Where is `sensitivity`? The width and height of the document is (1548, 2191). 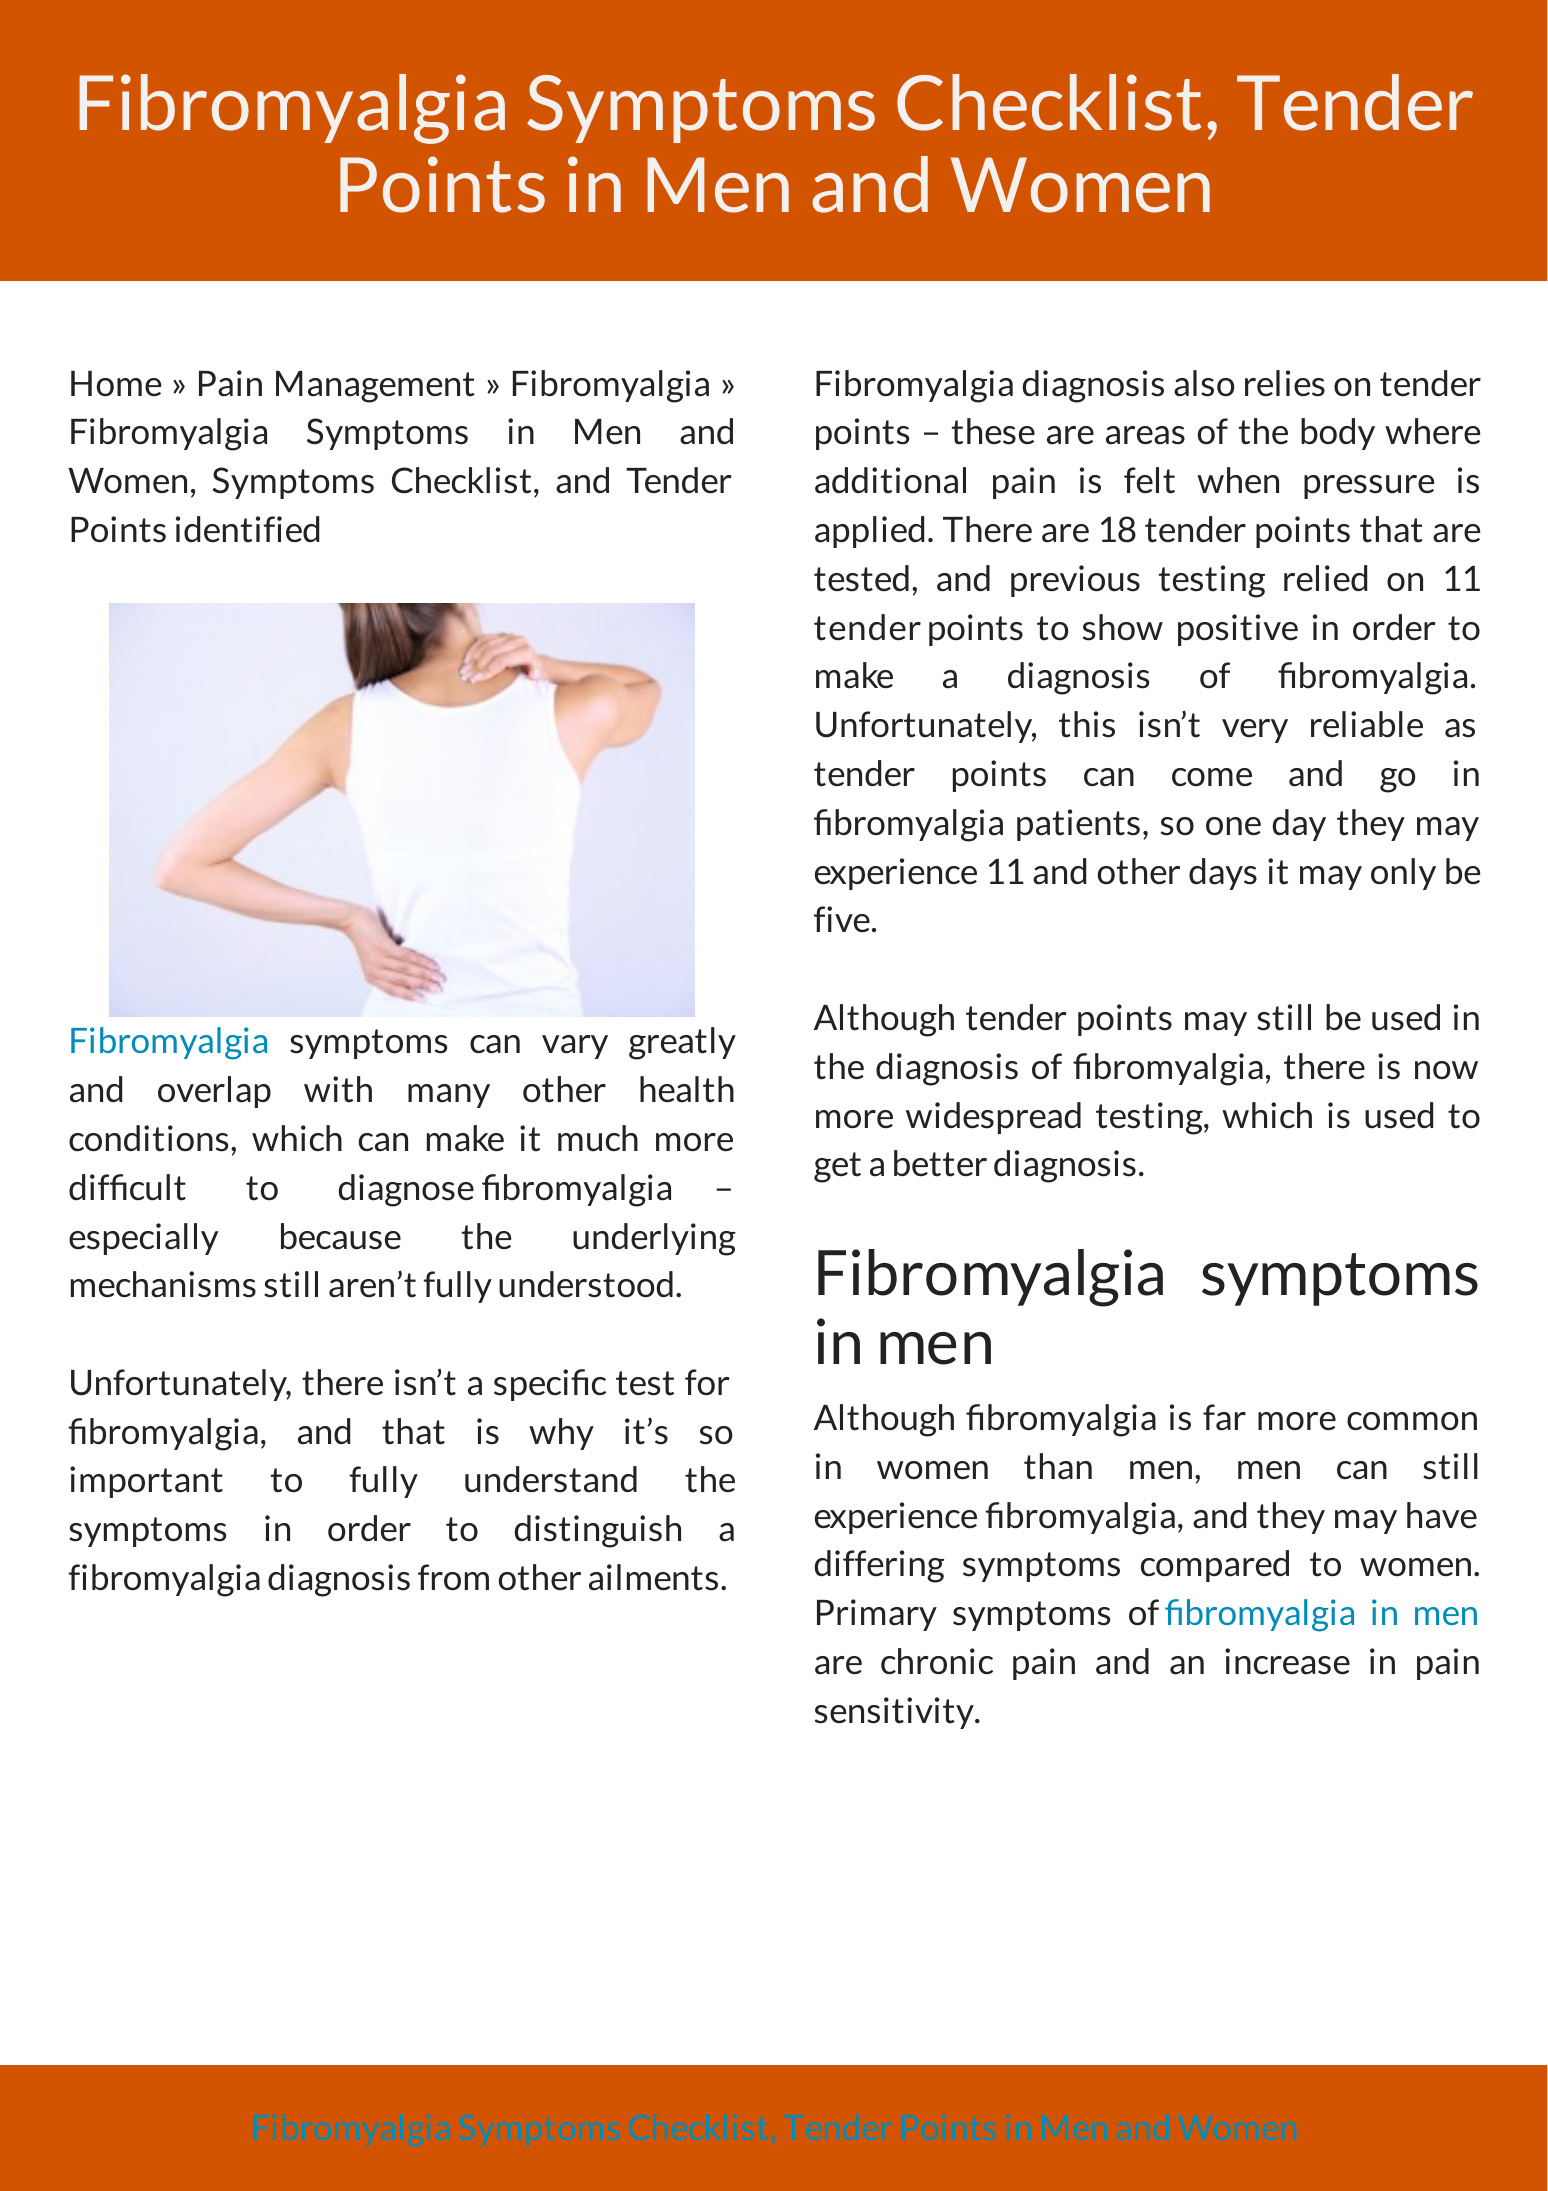
sensitivity is located at coordinates (895, 1713).
